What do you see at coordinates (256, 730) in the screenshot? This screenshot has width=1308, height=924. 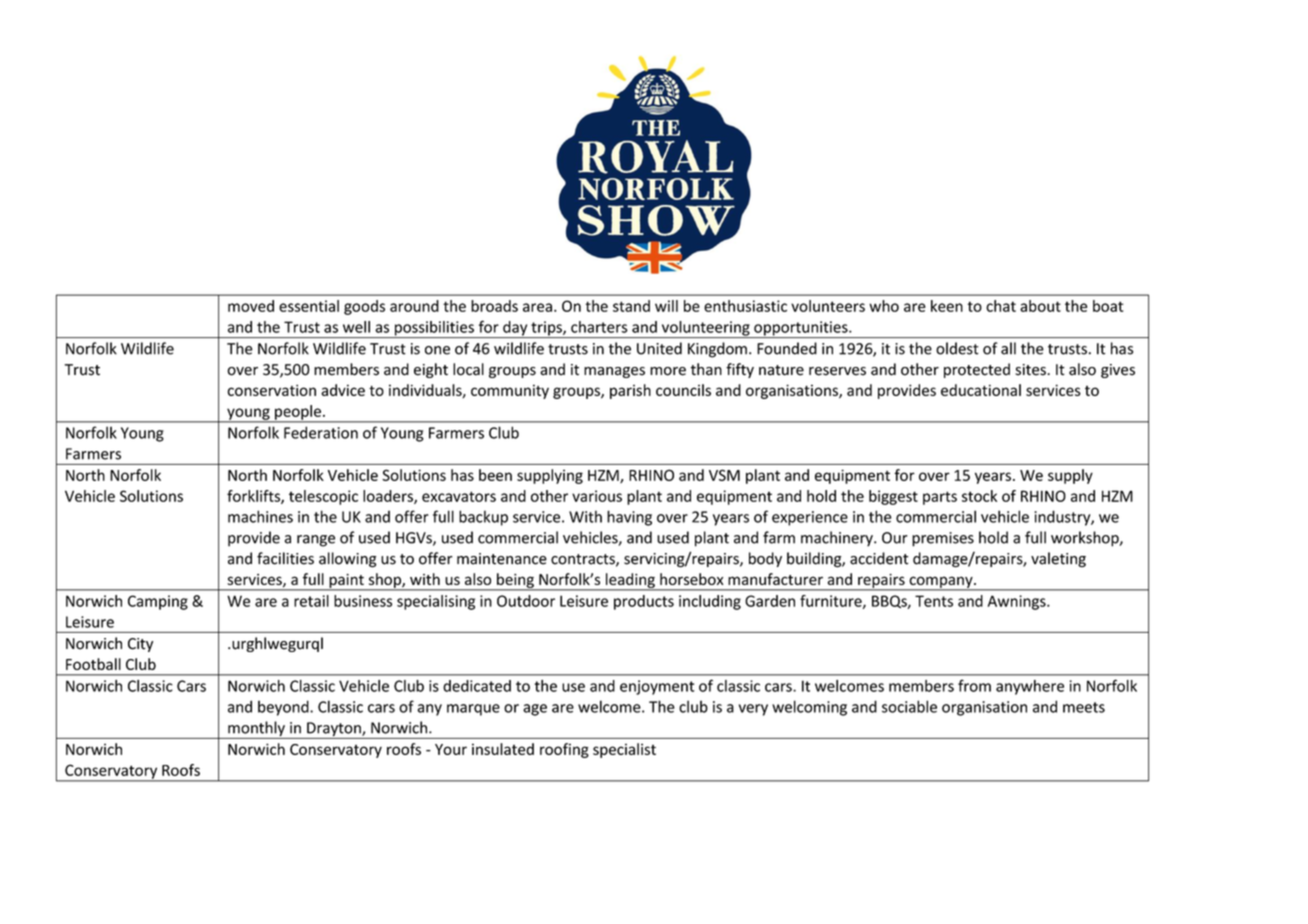 I see `monthly` at bounding box center [256, 730].
